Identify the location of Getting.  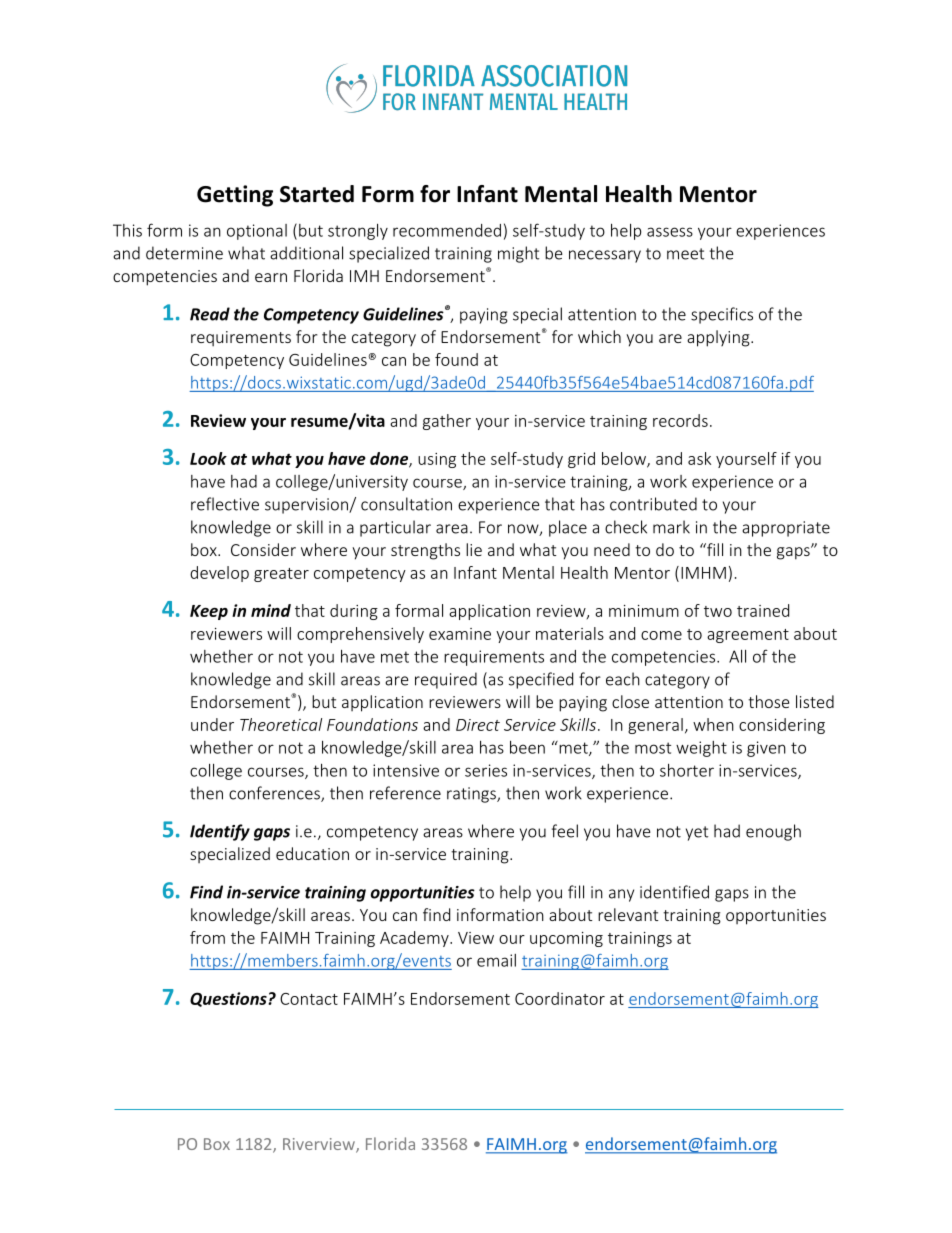
(235, 196).
